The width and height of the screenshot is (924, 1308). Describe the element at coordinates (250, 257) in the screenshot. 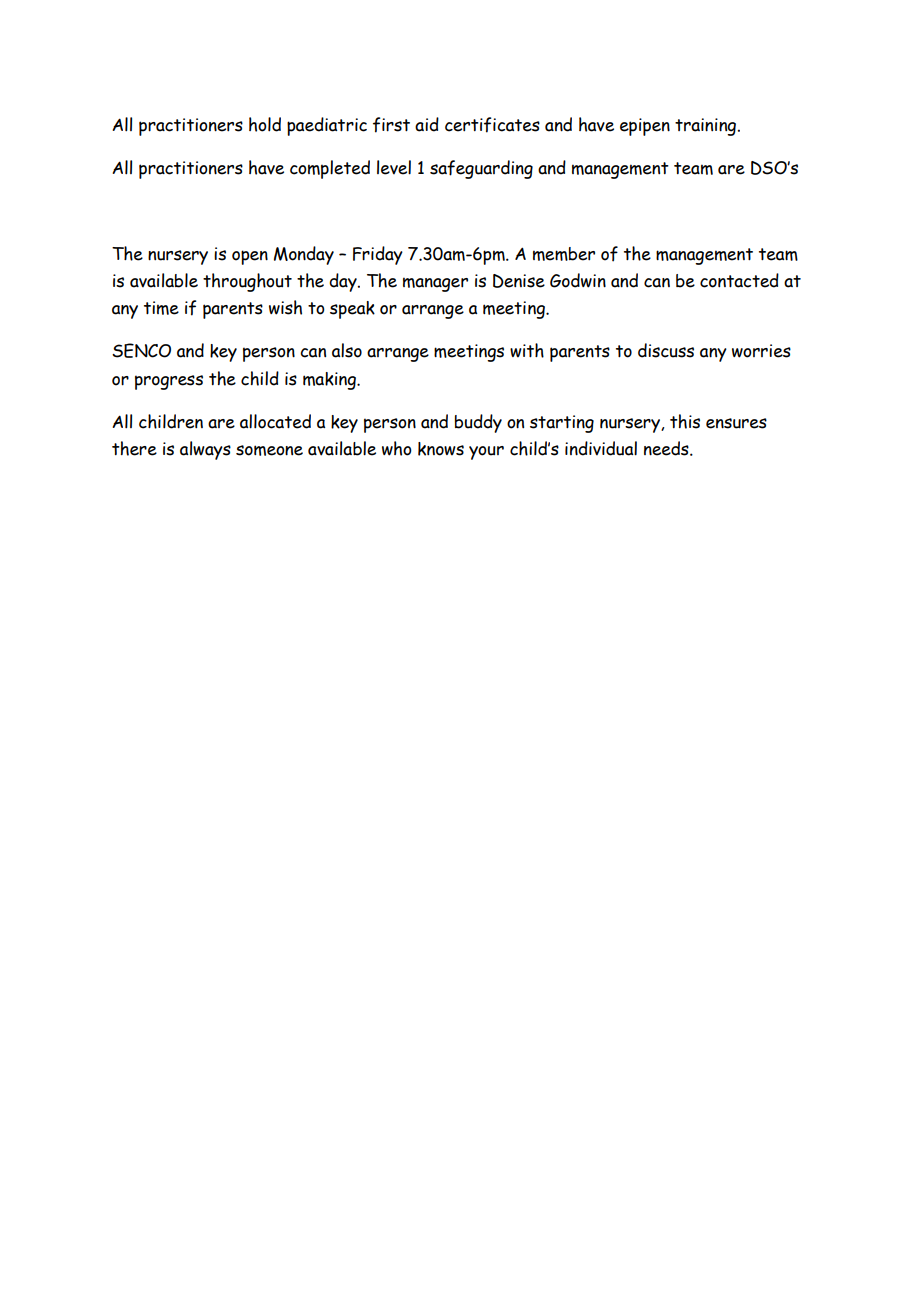

I see `open` at that location.
